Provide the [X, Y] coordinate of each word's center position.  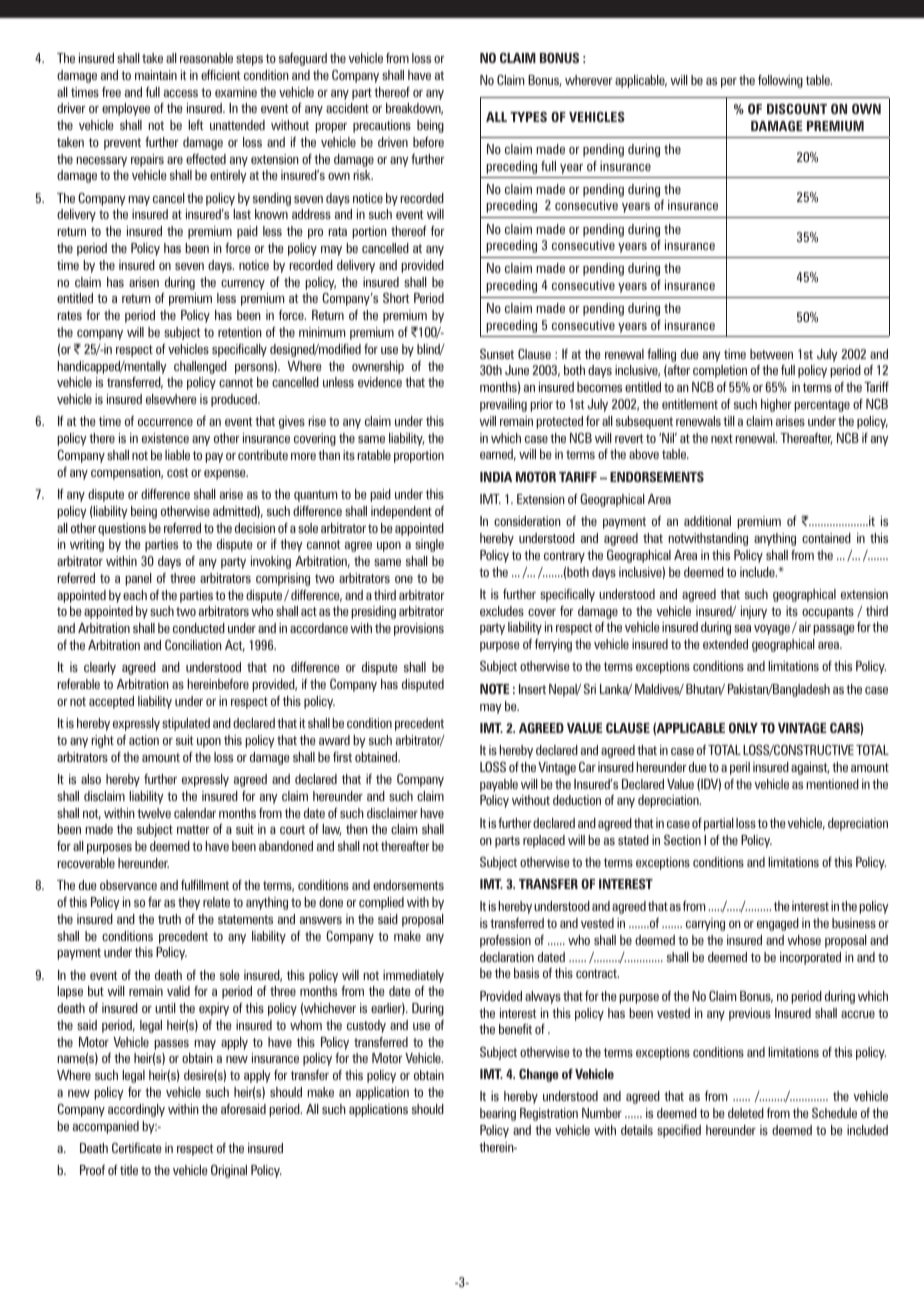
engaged [778, 924]
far [155, 902]
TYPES [528, 117]
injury [754, 612]
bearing [498, 1114]
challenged [200, 367]
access [181, 93]
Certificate [137, 1148]
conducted [199, 628]
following [780, 81]
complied [381, 903]
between [771, 354]
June [517, 370]
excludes [502, 611]
